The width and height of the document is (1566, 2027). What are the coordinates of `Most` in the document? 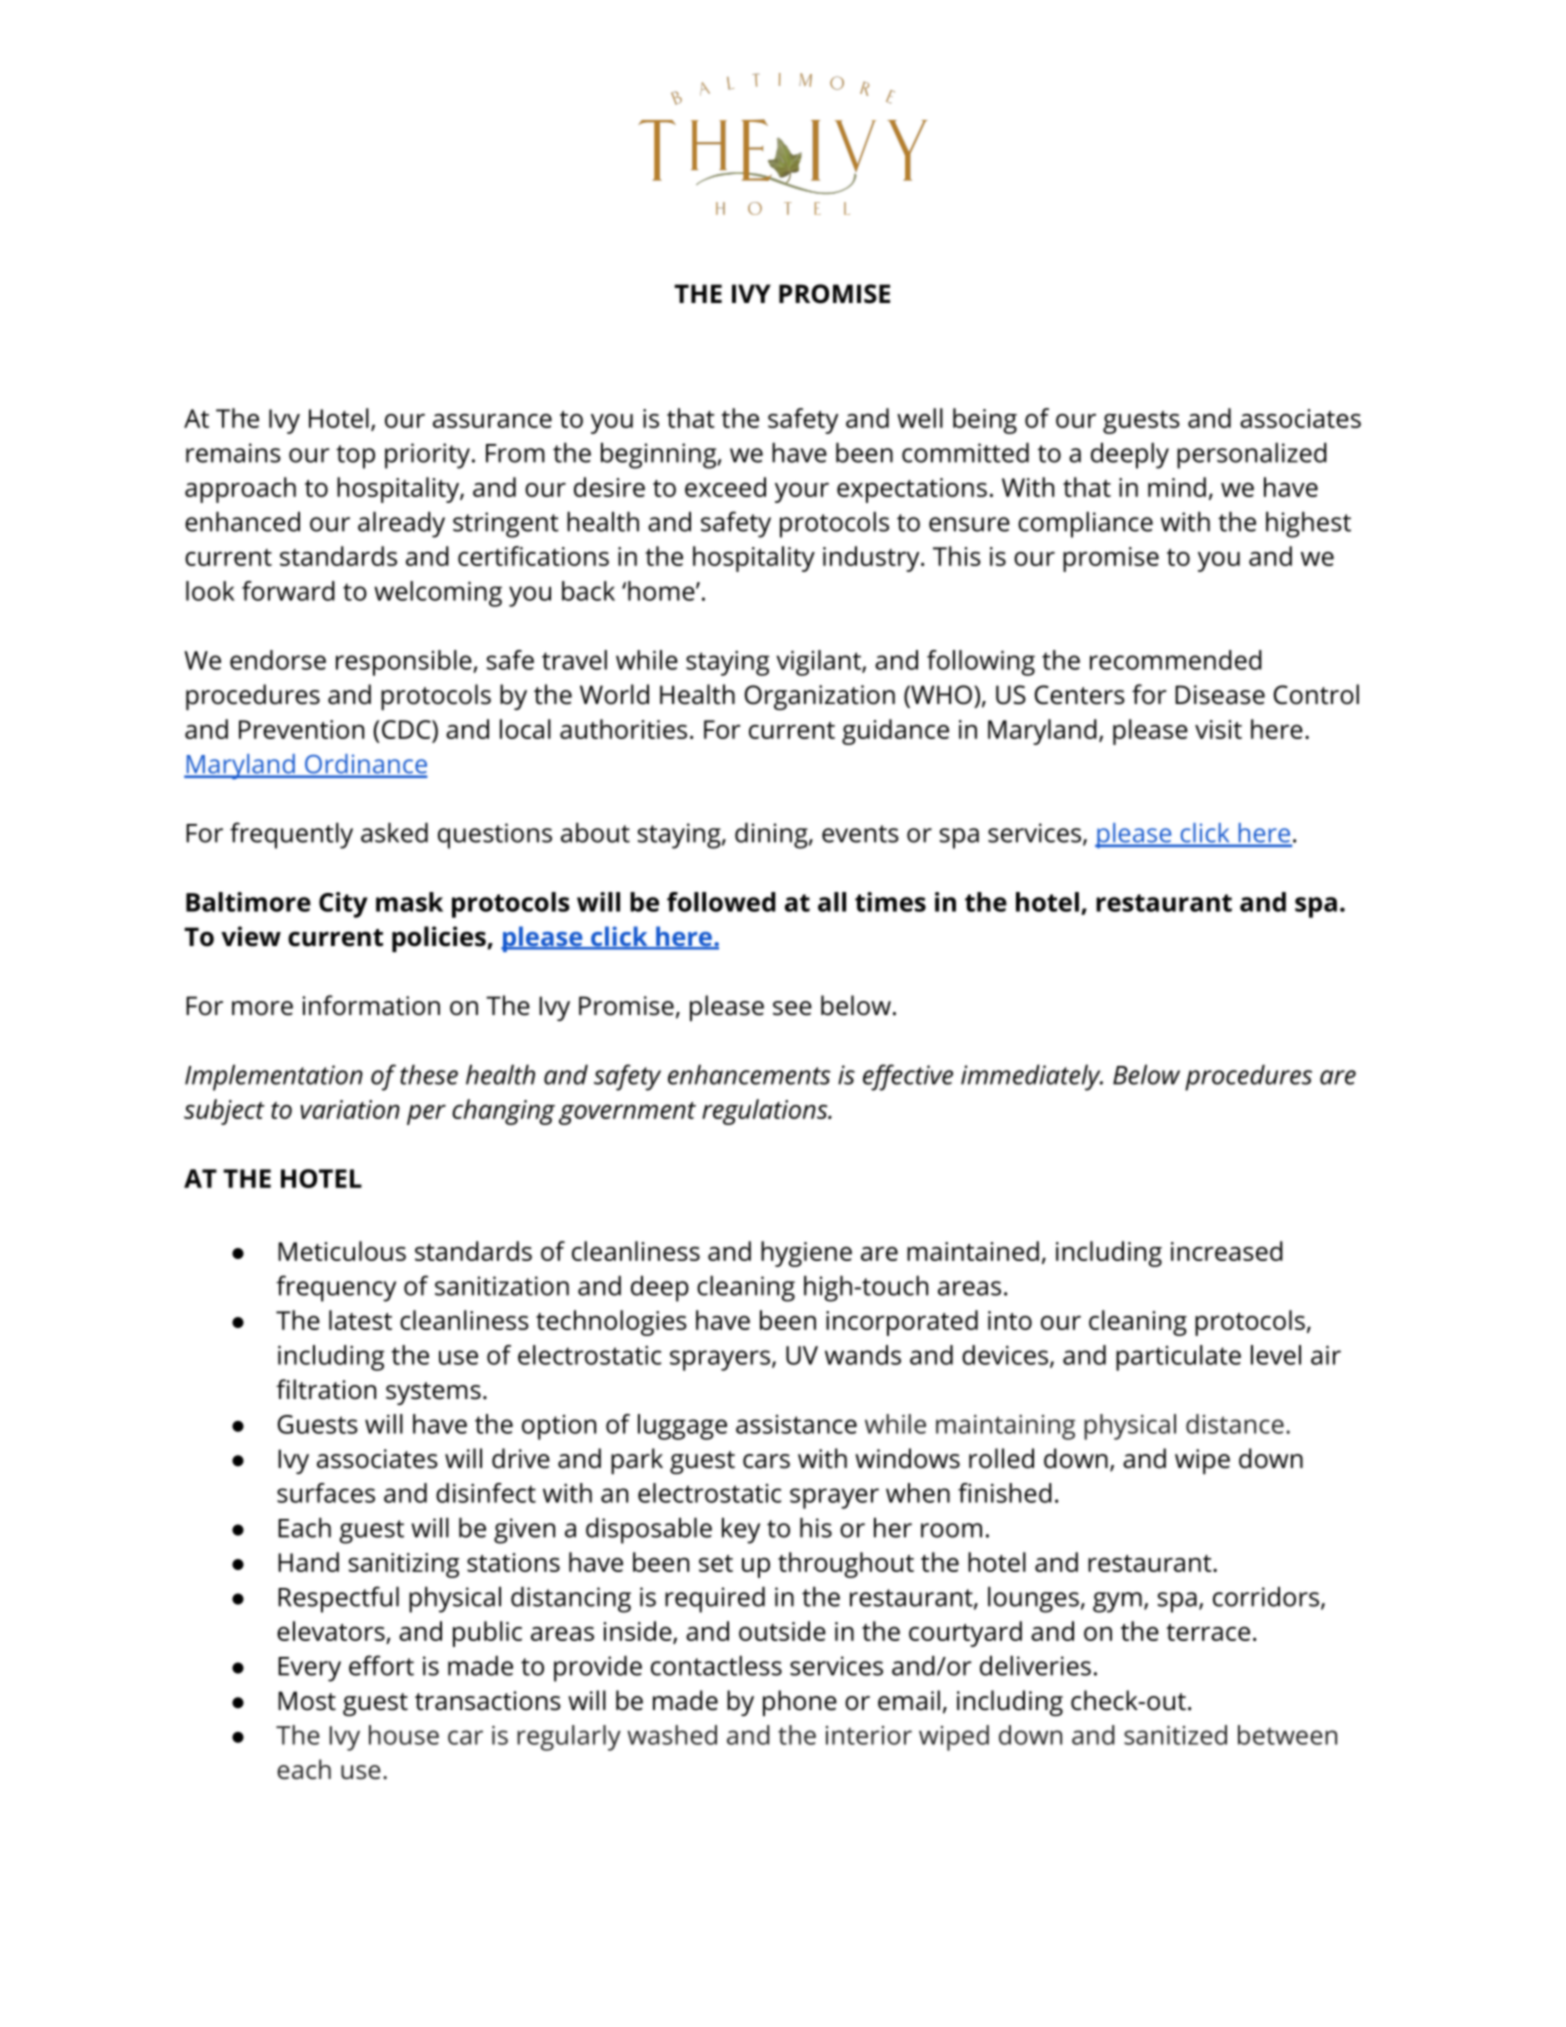 It's located at (307, 1701).
